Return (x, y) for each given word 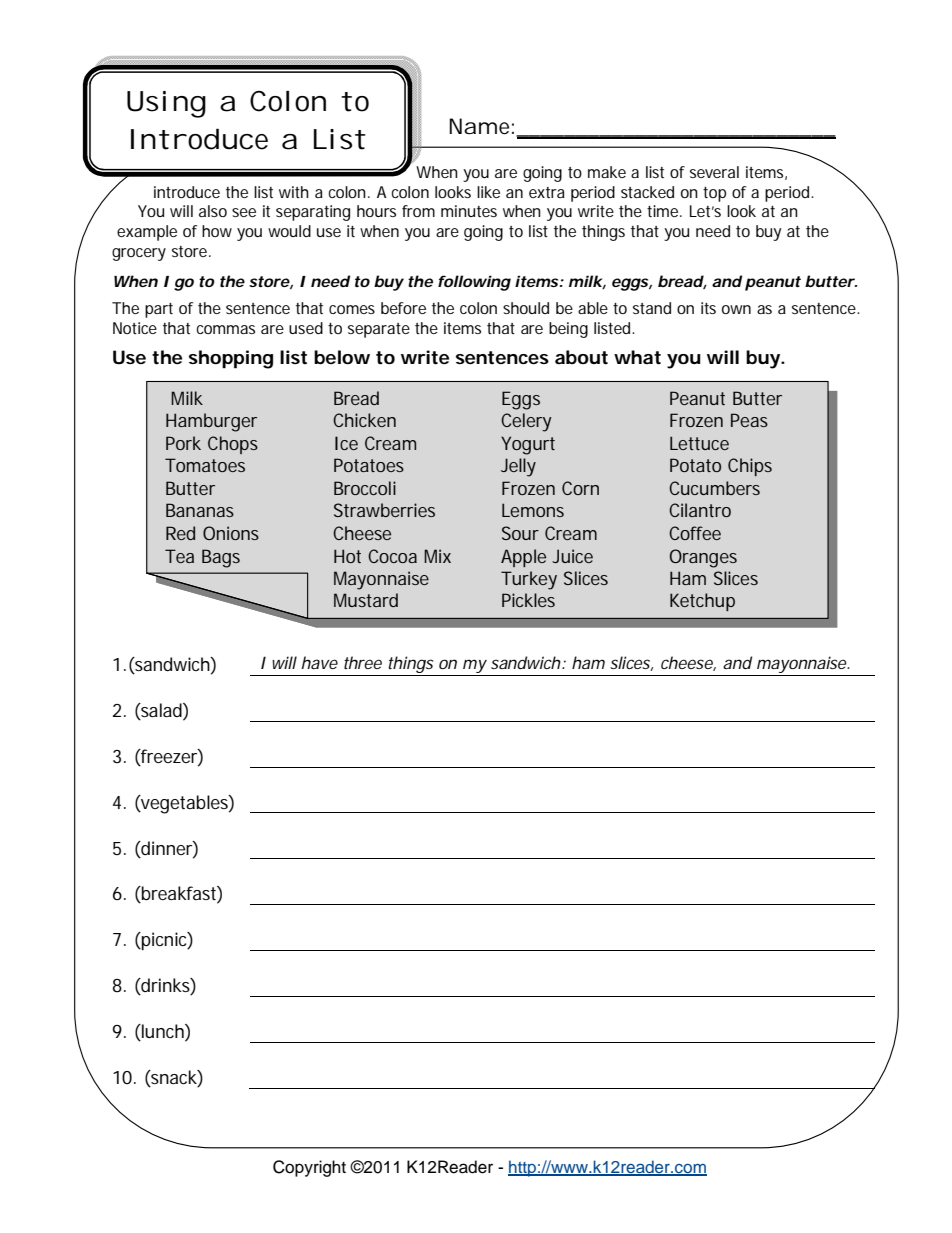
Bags (221, 558)
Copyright (309, 1168)
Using (166, 104)
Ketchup (702, 602)
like (488, 192)
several (714, 172)
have (320, 662)
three (363, 662)
